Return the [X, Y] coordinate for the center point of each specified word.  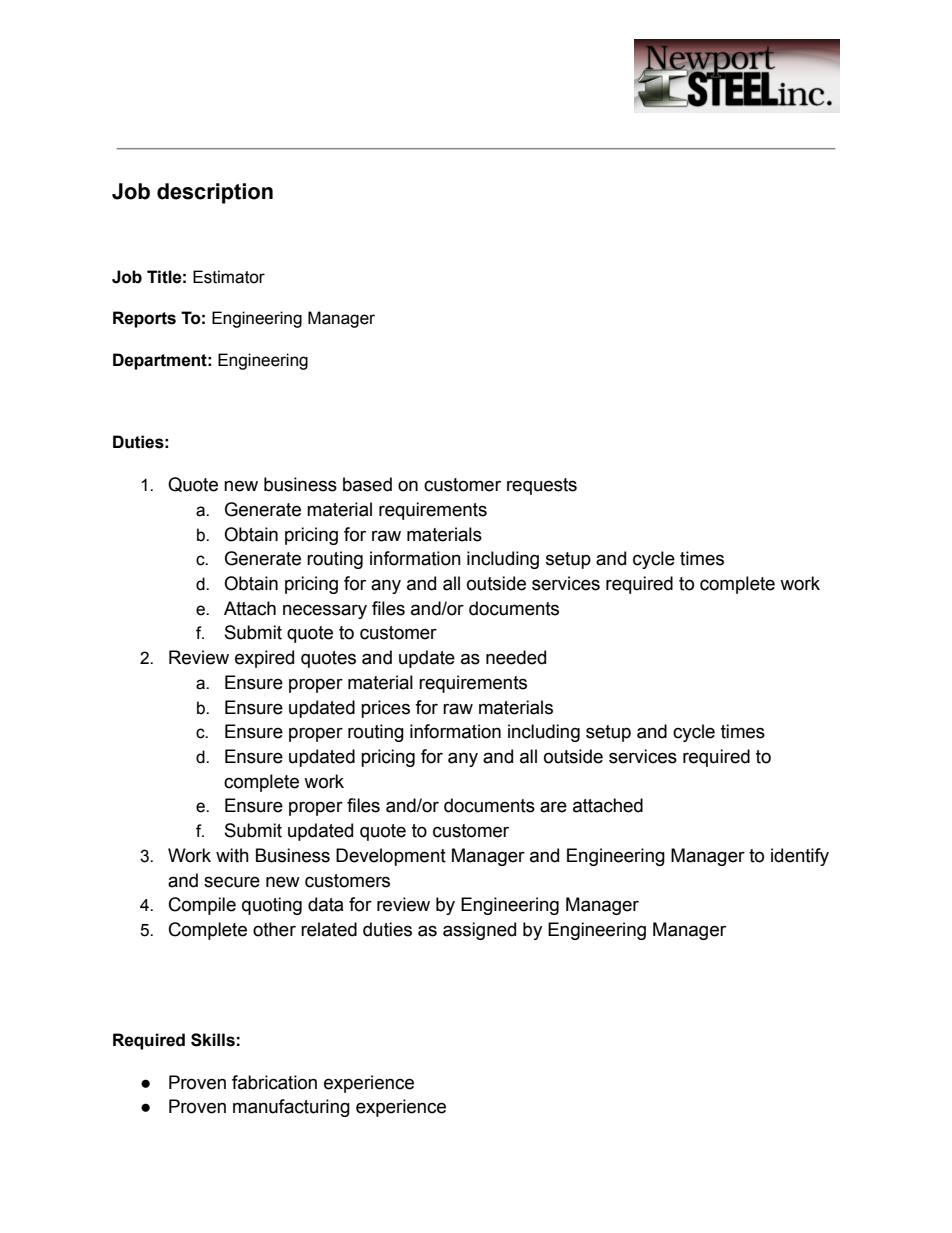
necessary [325, 611]
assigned [479, 931]
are [553, 807]
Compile [202, 906]
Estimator [229, 277]
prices [385, 709]
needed [516, 657]
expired [264, 659]
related [329, 929]
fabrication [274, 1082]
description [215, 193]
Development [391, 857]
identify [800, 857]
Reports [144, 319]
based [367, 484]
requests [542, 486]
